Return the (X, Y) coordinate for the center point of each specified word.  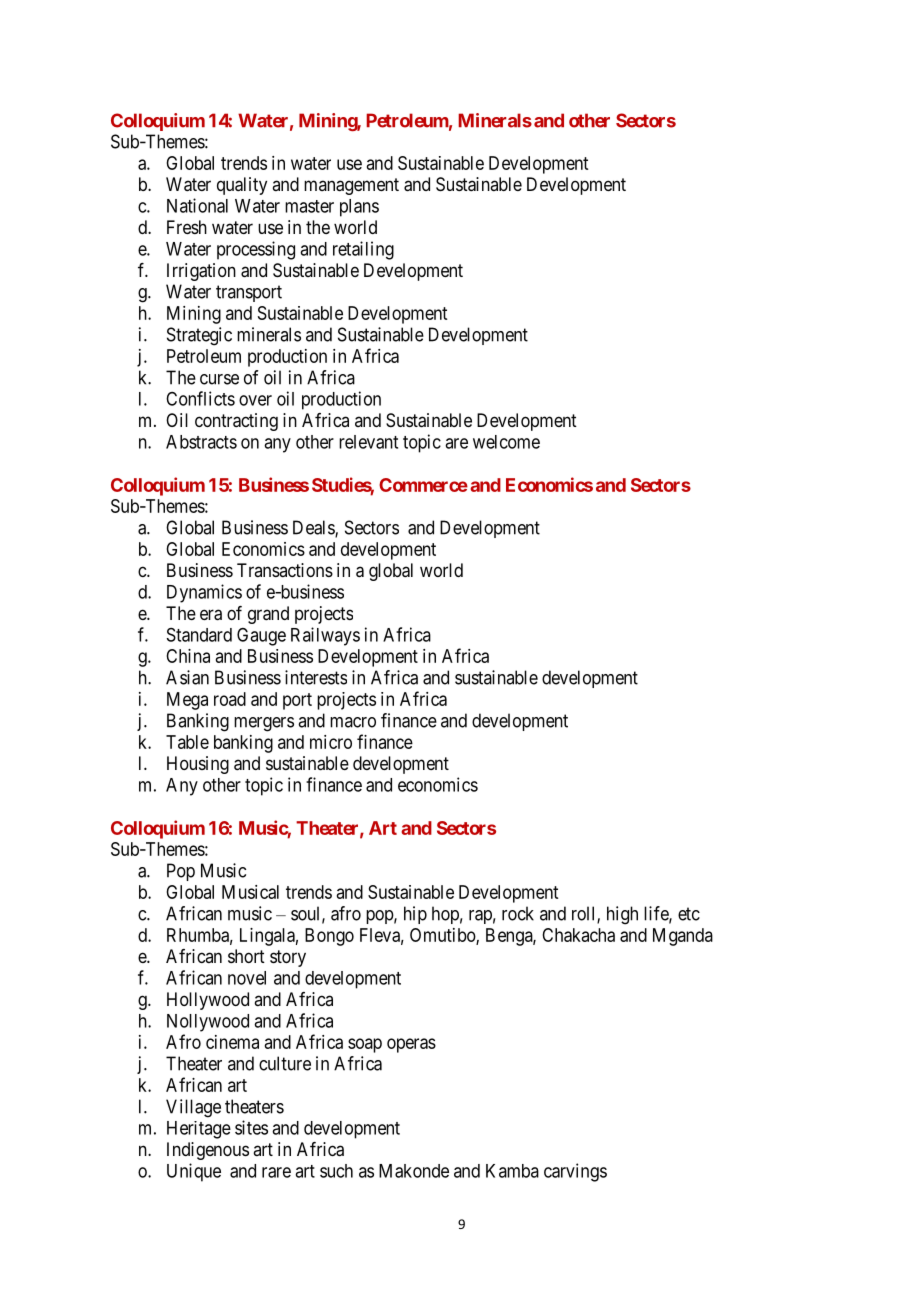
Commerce (423, 485)
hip (415, 915)
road (230, 699)
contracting (236, 422)
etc (689, 914)
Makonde (414, 1171)
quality (242, 186)
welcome (506, 442)
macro (353, 722)
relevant (368, 442)
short (246, 956)
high (622, 915)
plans (359, 208)
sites (251, 1127)
